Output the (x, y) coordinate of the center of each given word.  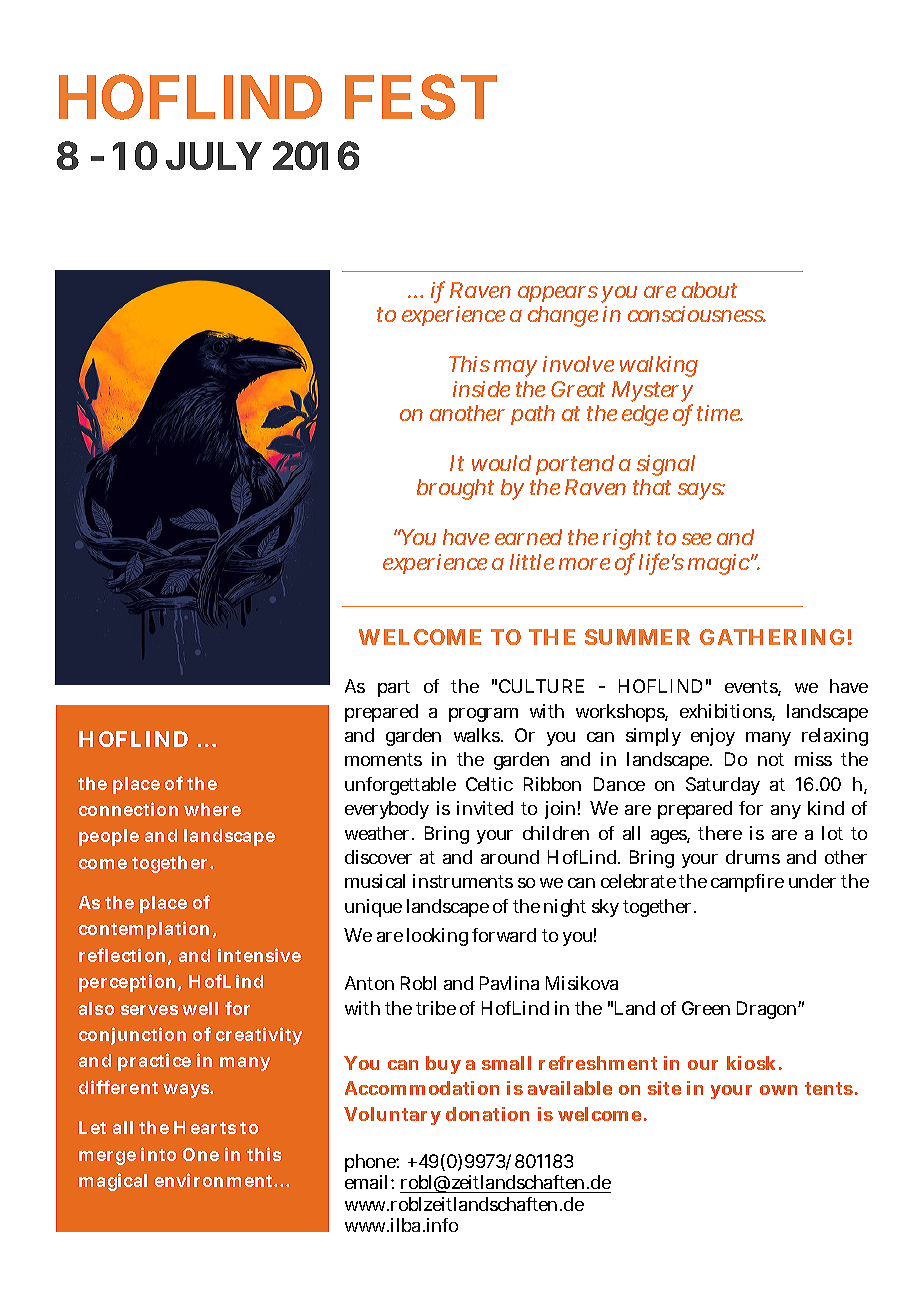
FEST (421, 97)
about (709, 290)
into (158, 1154)
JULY (214, 156)
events (752, 688)
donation (487, 1114)
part (394, 688)
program (483, 715)
